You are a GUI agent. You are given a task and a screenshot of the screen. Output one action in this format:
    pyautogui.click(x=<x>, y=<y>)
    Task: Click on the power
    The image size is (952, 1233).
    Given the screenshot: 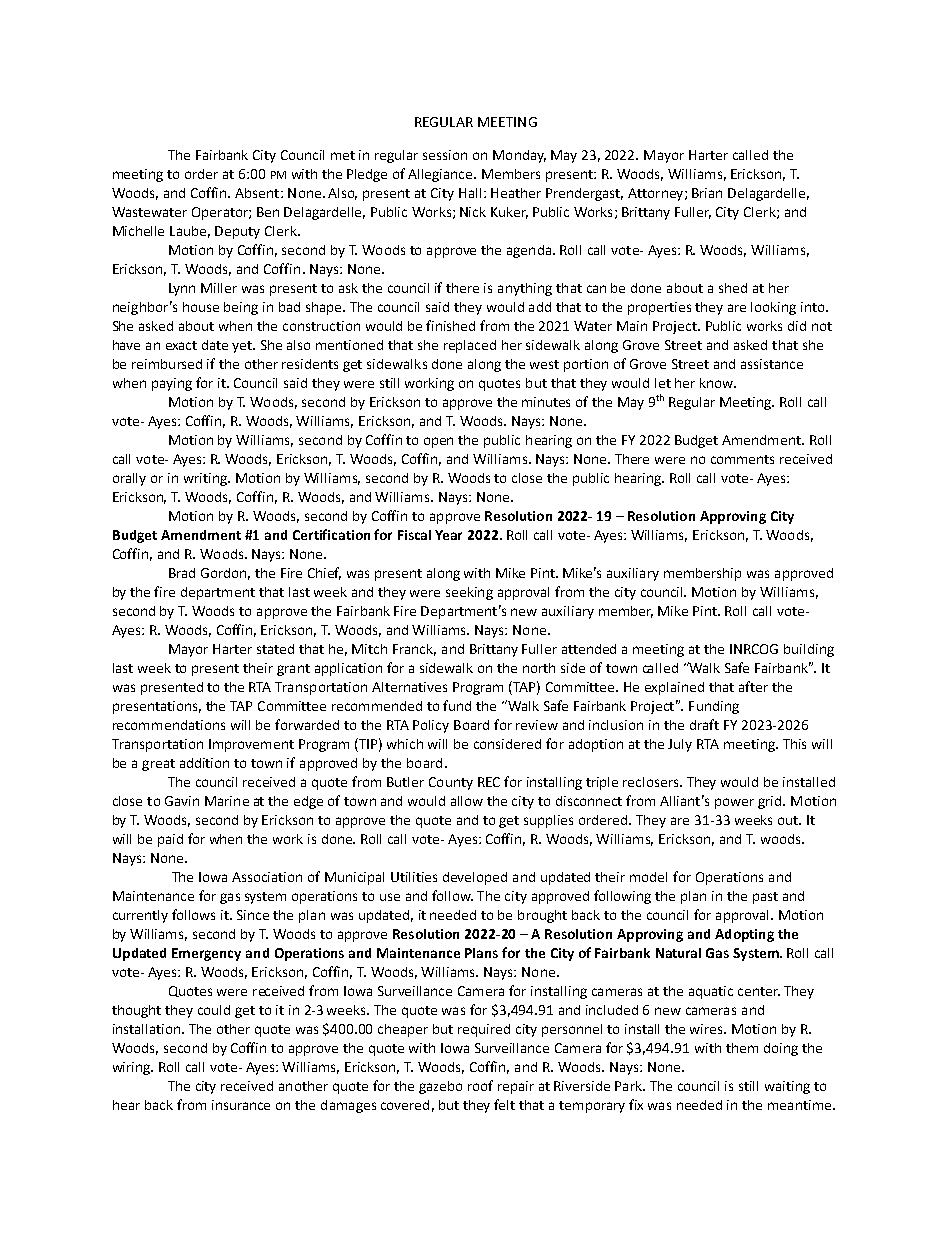 What is the action you would take?
    pyautogui.click(x=734, y=803)
